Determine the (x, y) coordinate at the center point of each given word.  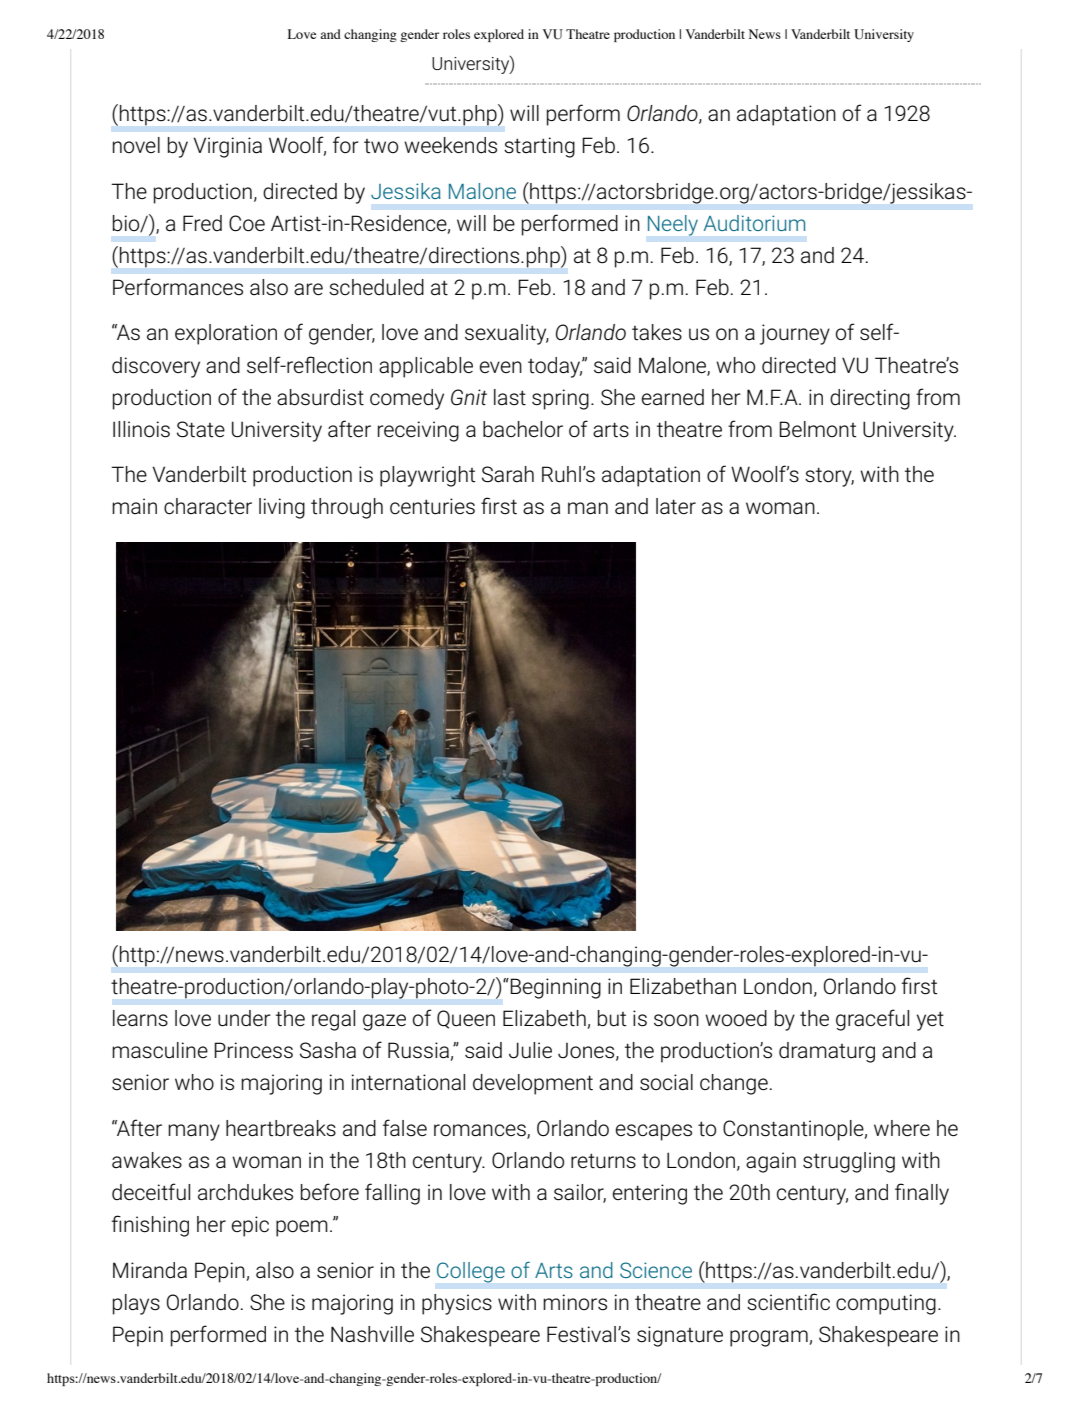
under (244, 1018)
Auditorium (754, 223)
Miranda (150, 1270)
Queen (466, 1019)
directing (870, 399)
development (533, 1084)
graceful (872, 1020)
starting (539, 147)
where (902, 1128)
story (829, 477)
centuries (432, 506)
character (208, 506)
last (510, 397)
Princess (253, 1050)
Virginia (227, 147)
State (201, 429)
